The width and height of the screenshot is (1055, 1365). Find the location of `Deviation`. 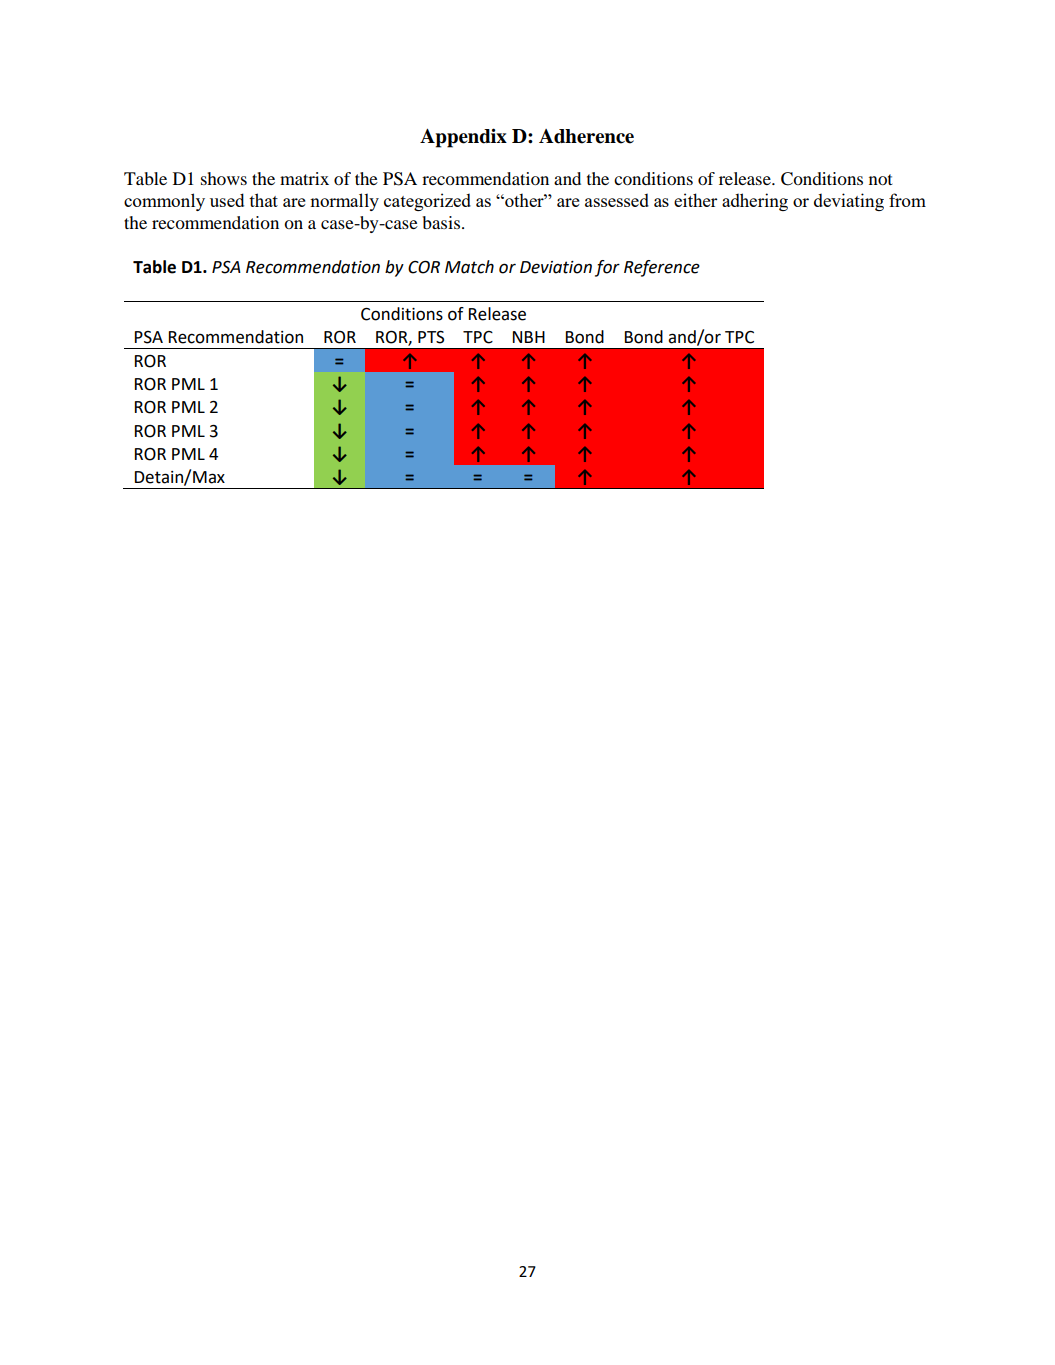

Deviation is located at coordinates (556, 267).
